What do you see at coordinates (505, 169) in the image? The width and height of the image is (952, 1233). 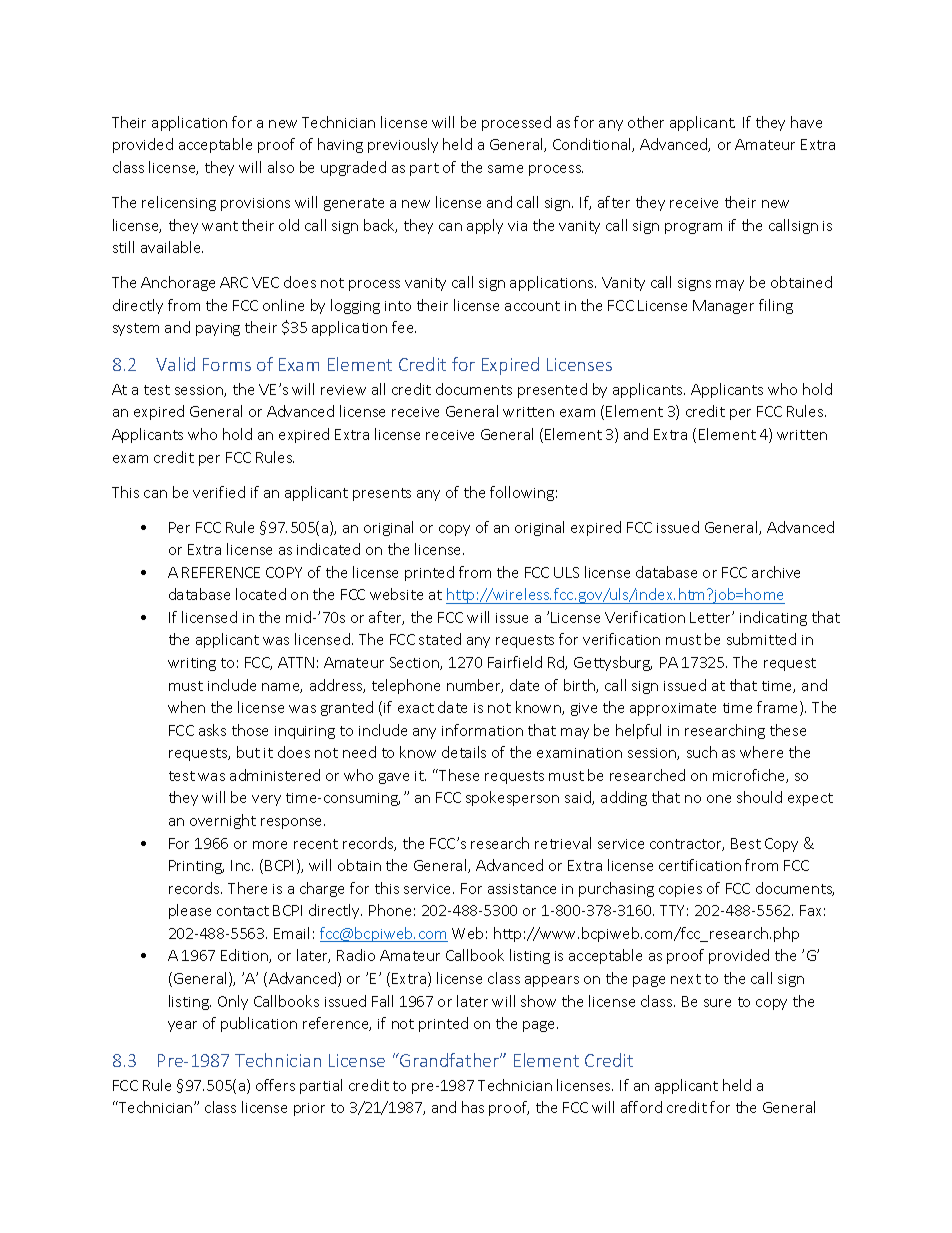 I see `same` at bounding box center [505, 169].
